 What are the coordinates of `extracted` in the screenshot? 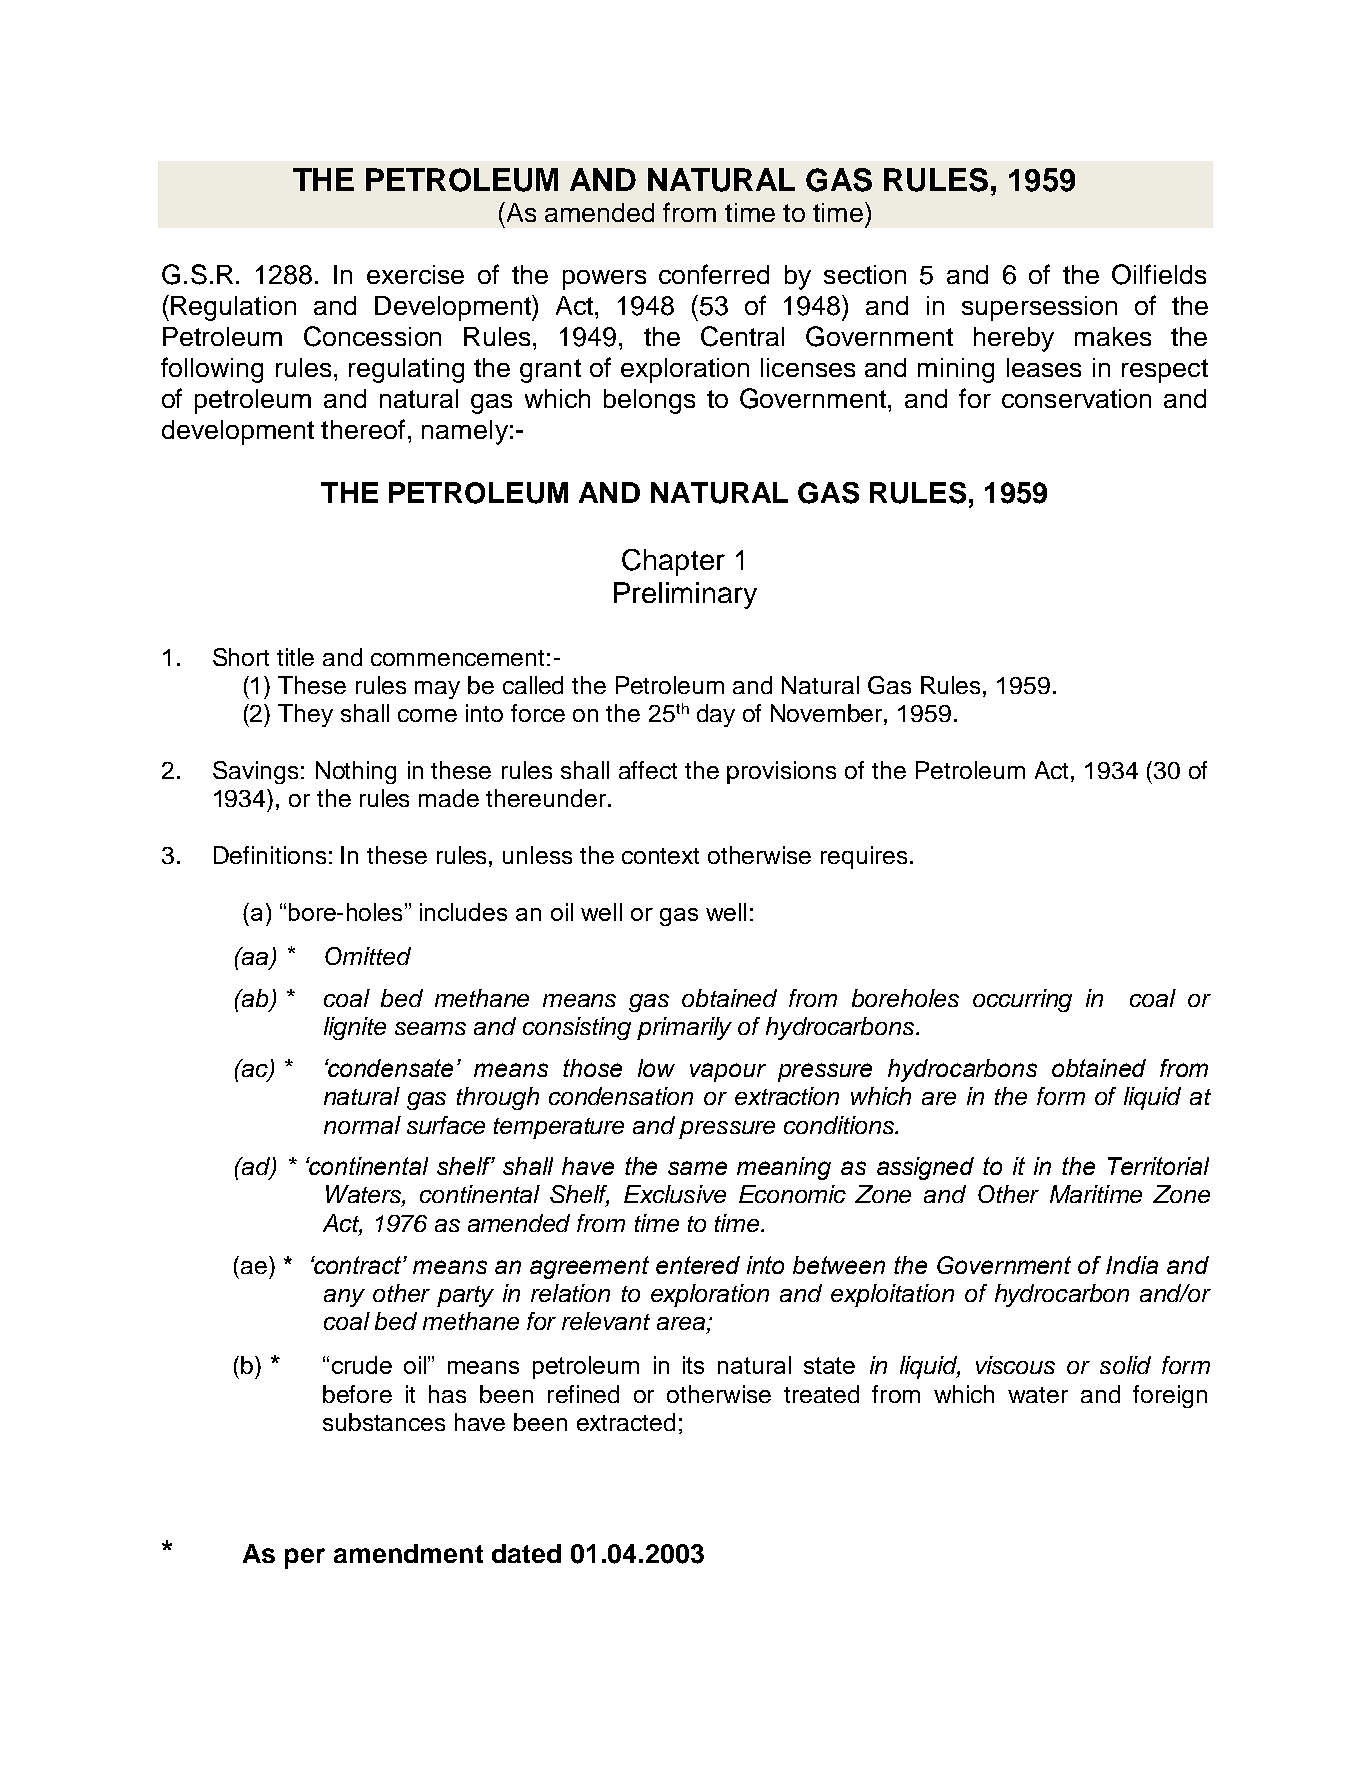 It's located at (626, 1422).
